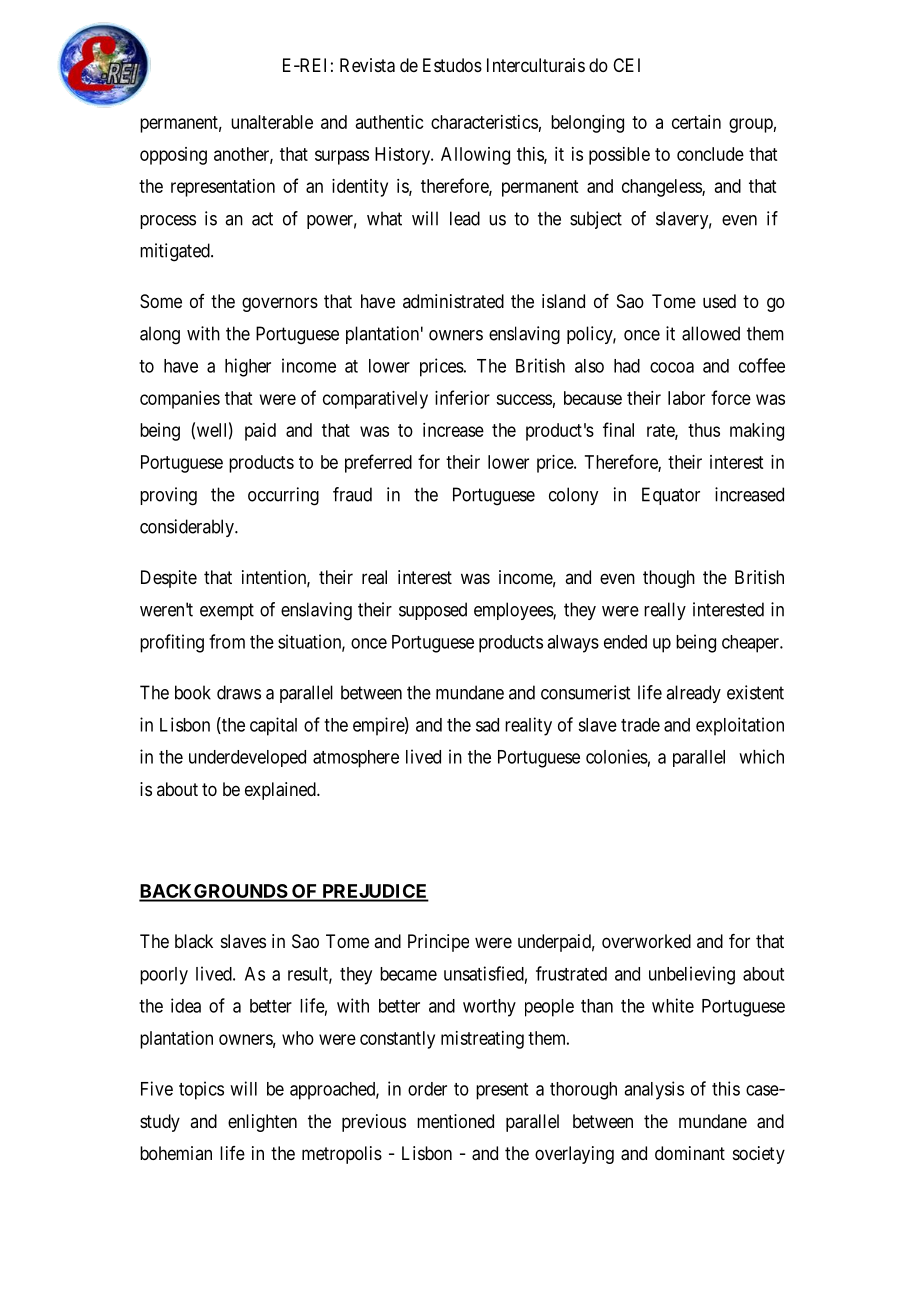 Image resolution: width=924 pixels, height=1308 pixels. What do you see at coordinates (484, 122) in the page?
I see `characteristics` at bounding box center [484, 122].
